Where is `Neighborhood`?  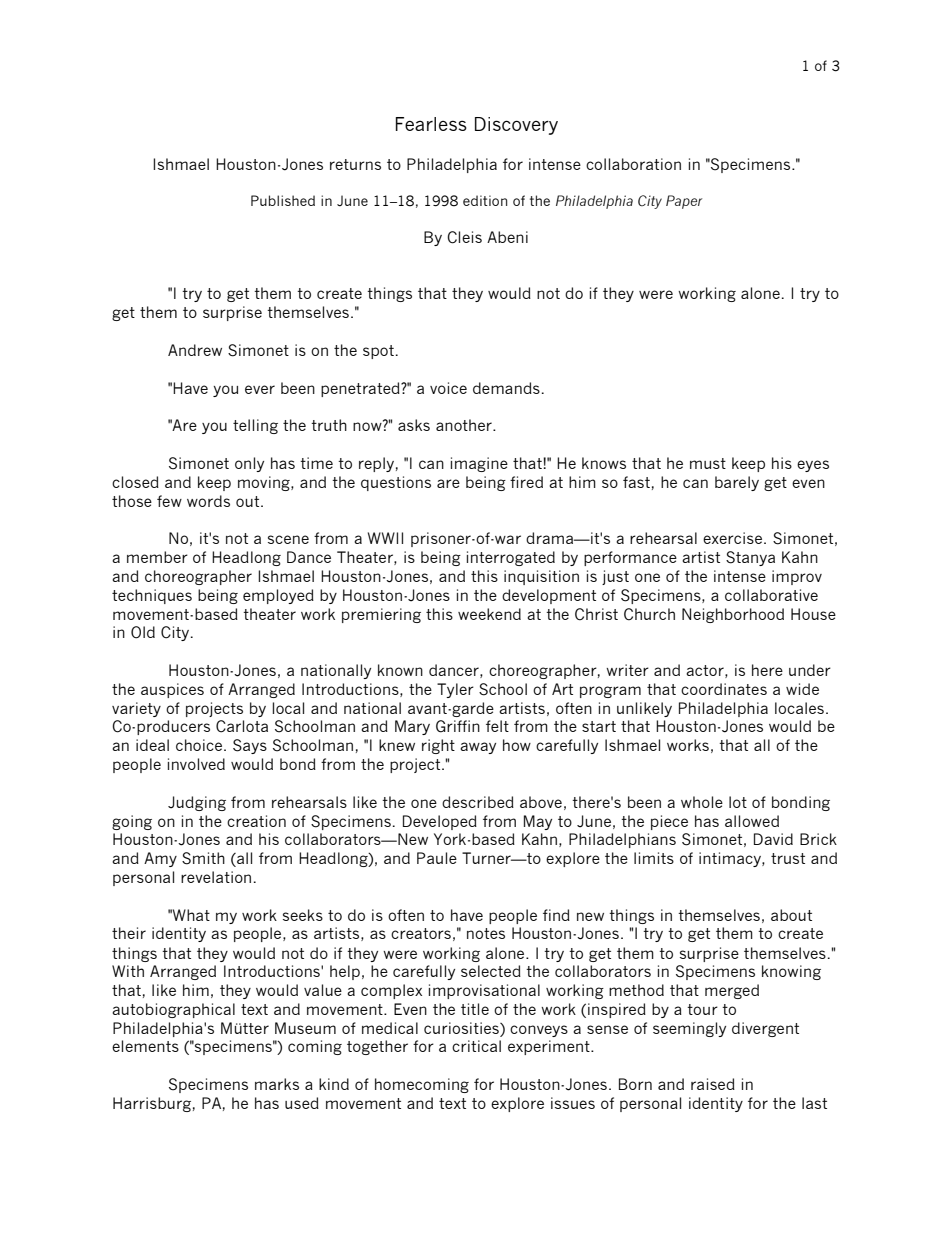 Neighborhood is located at coordinates (733, 615).
